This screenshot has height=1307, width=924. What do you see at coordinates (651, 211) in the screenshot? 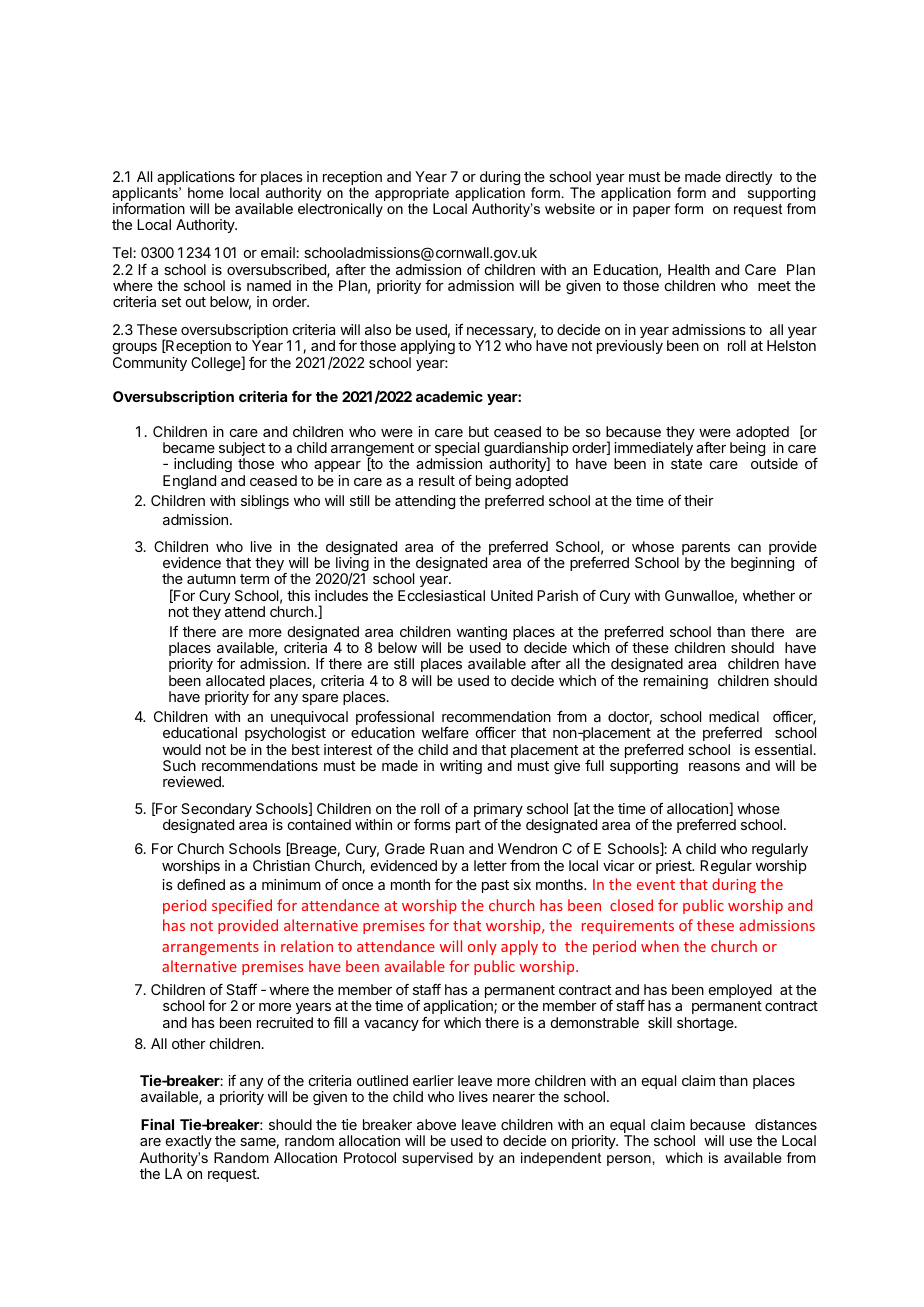
I see `paper` at bounding box center [651, 211].
